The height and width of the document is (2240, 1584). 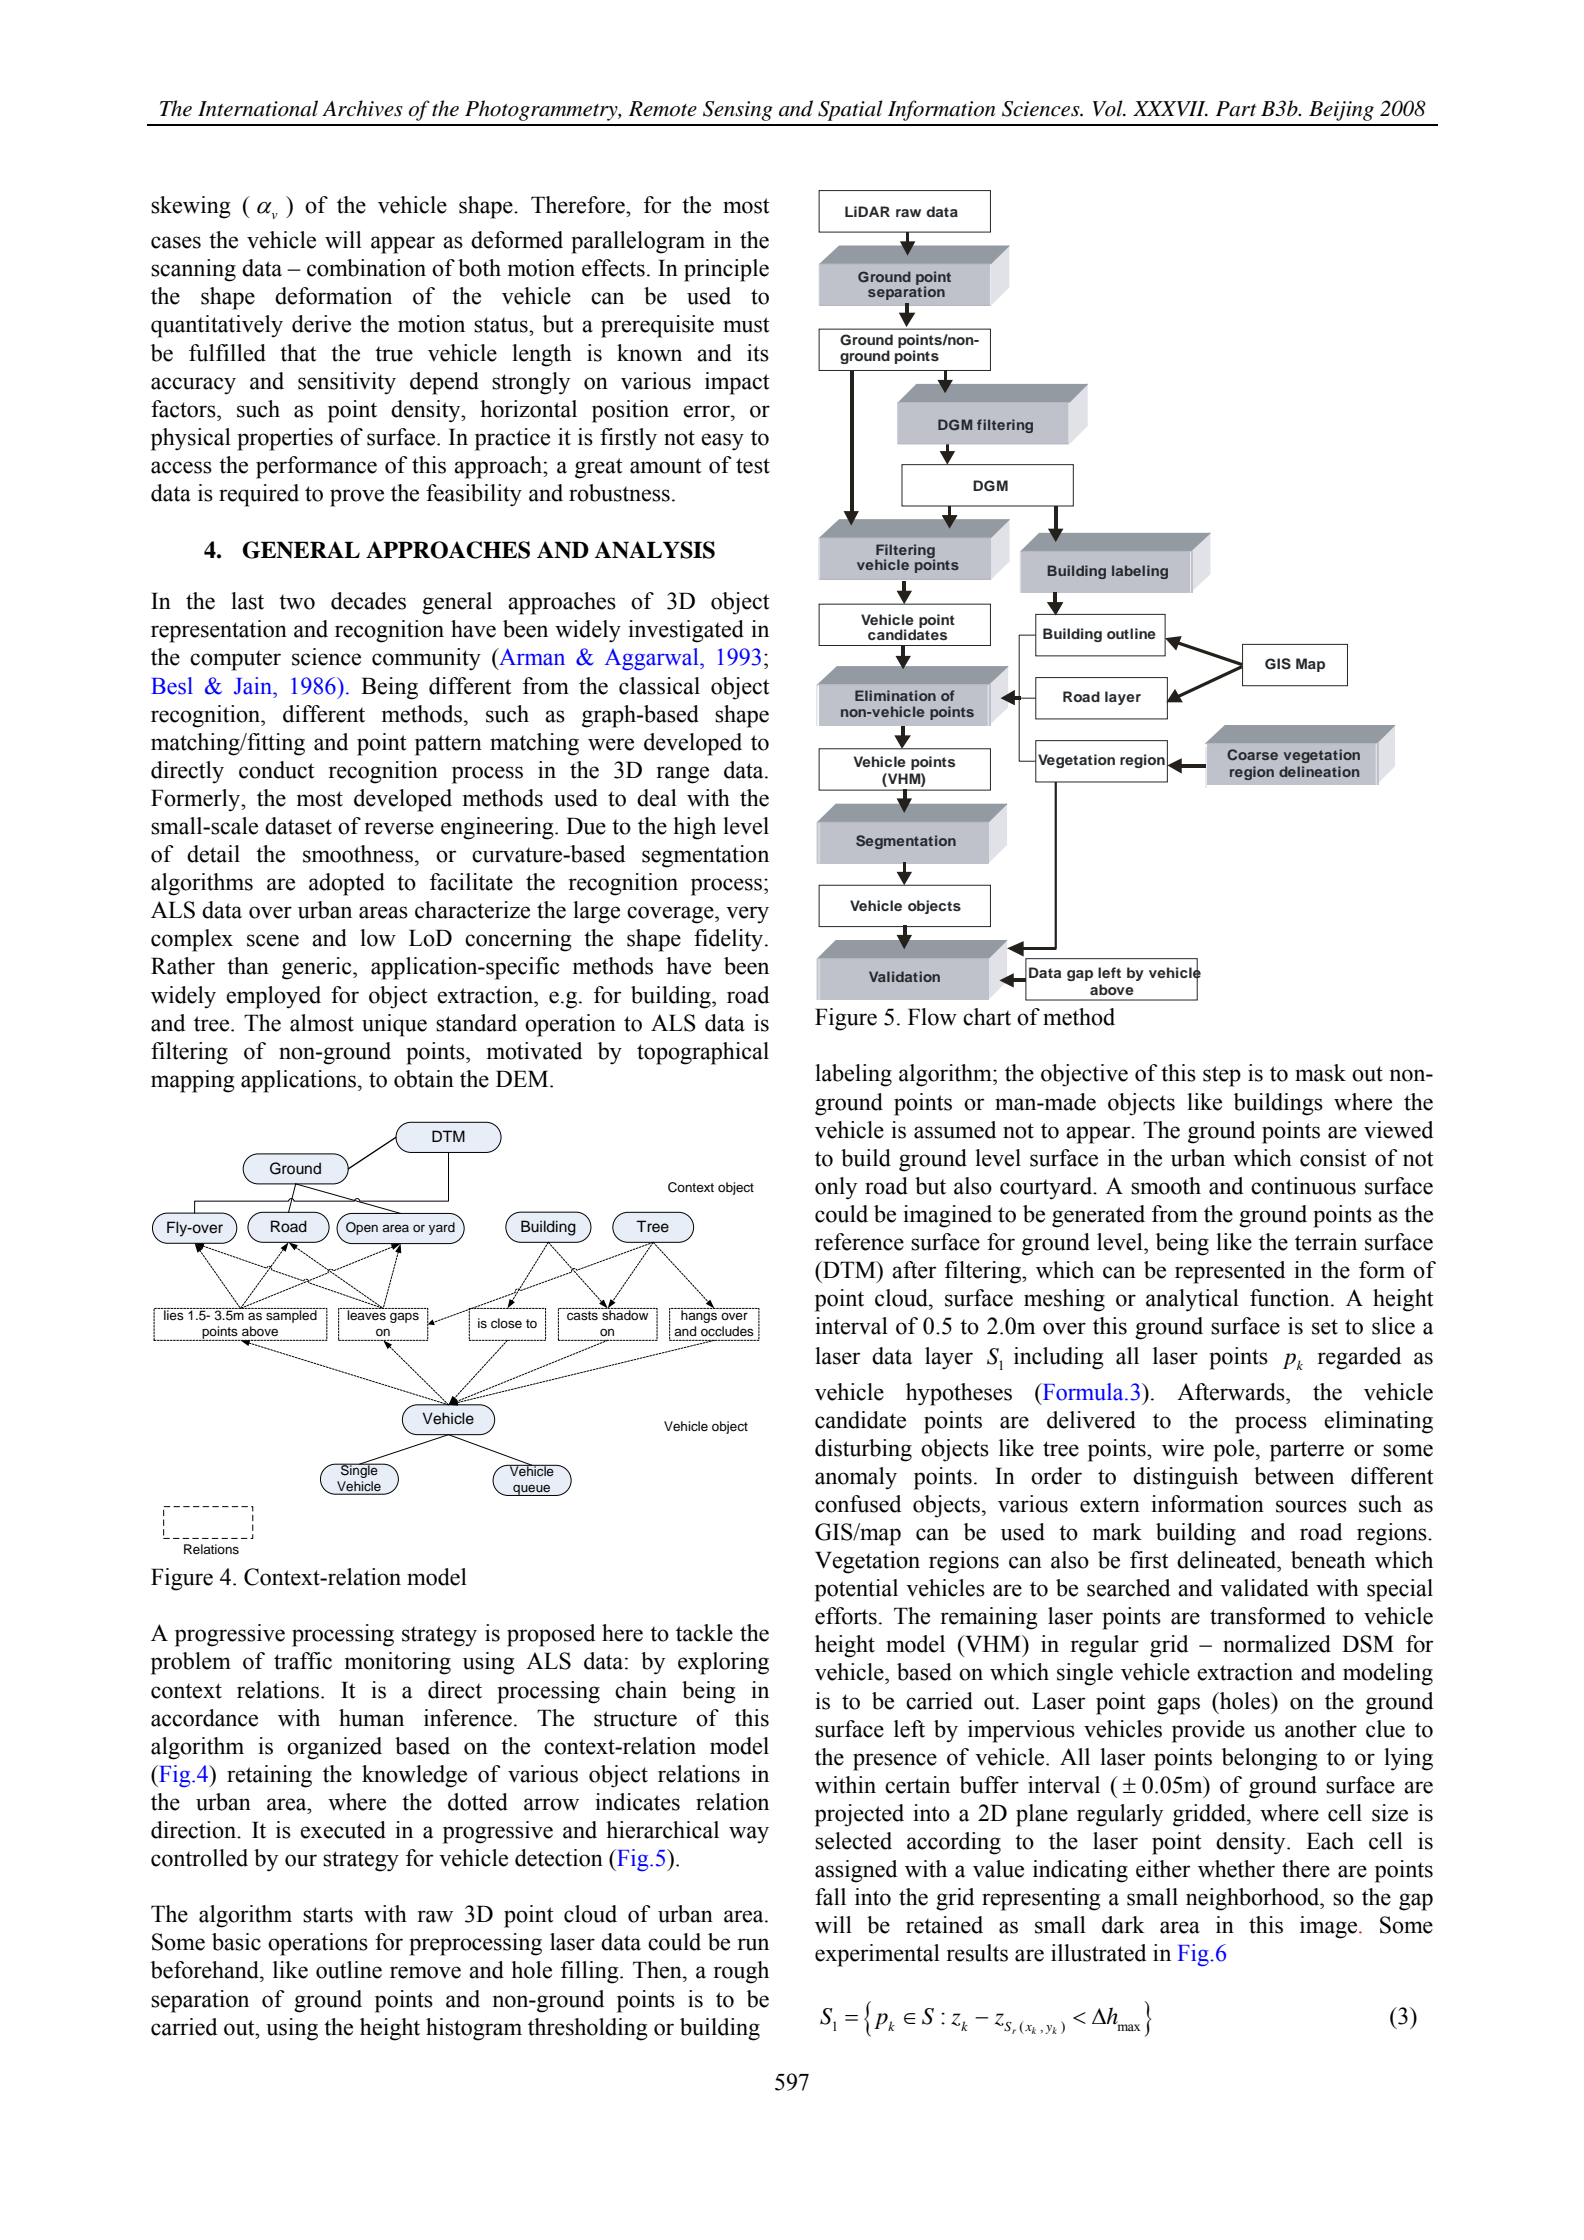 I want to click on image, so click(x=1330, y=1927).
